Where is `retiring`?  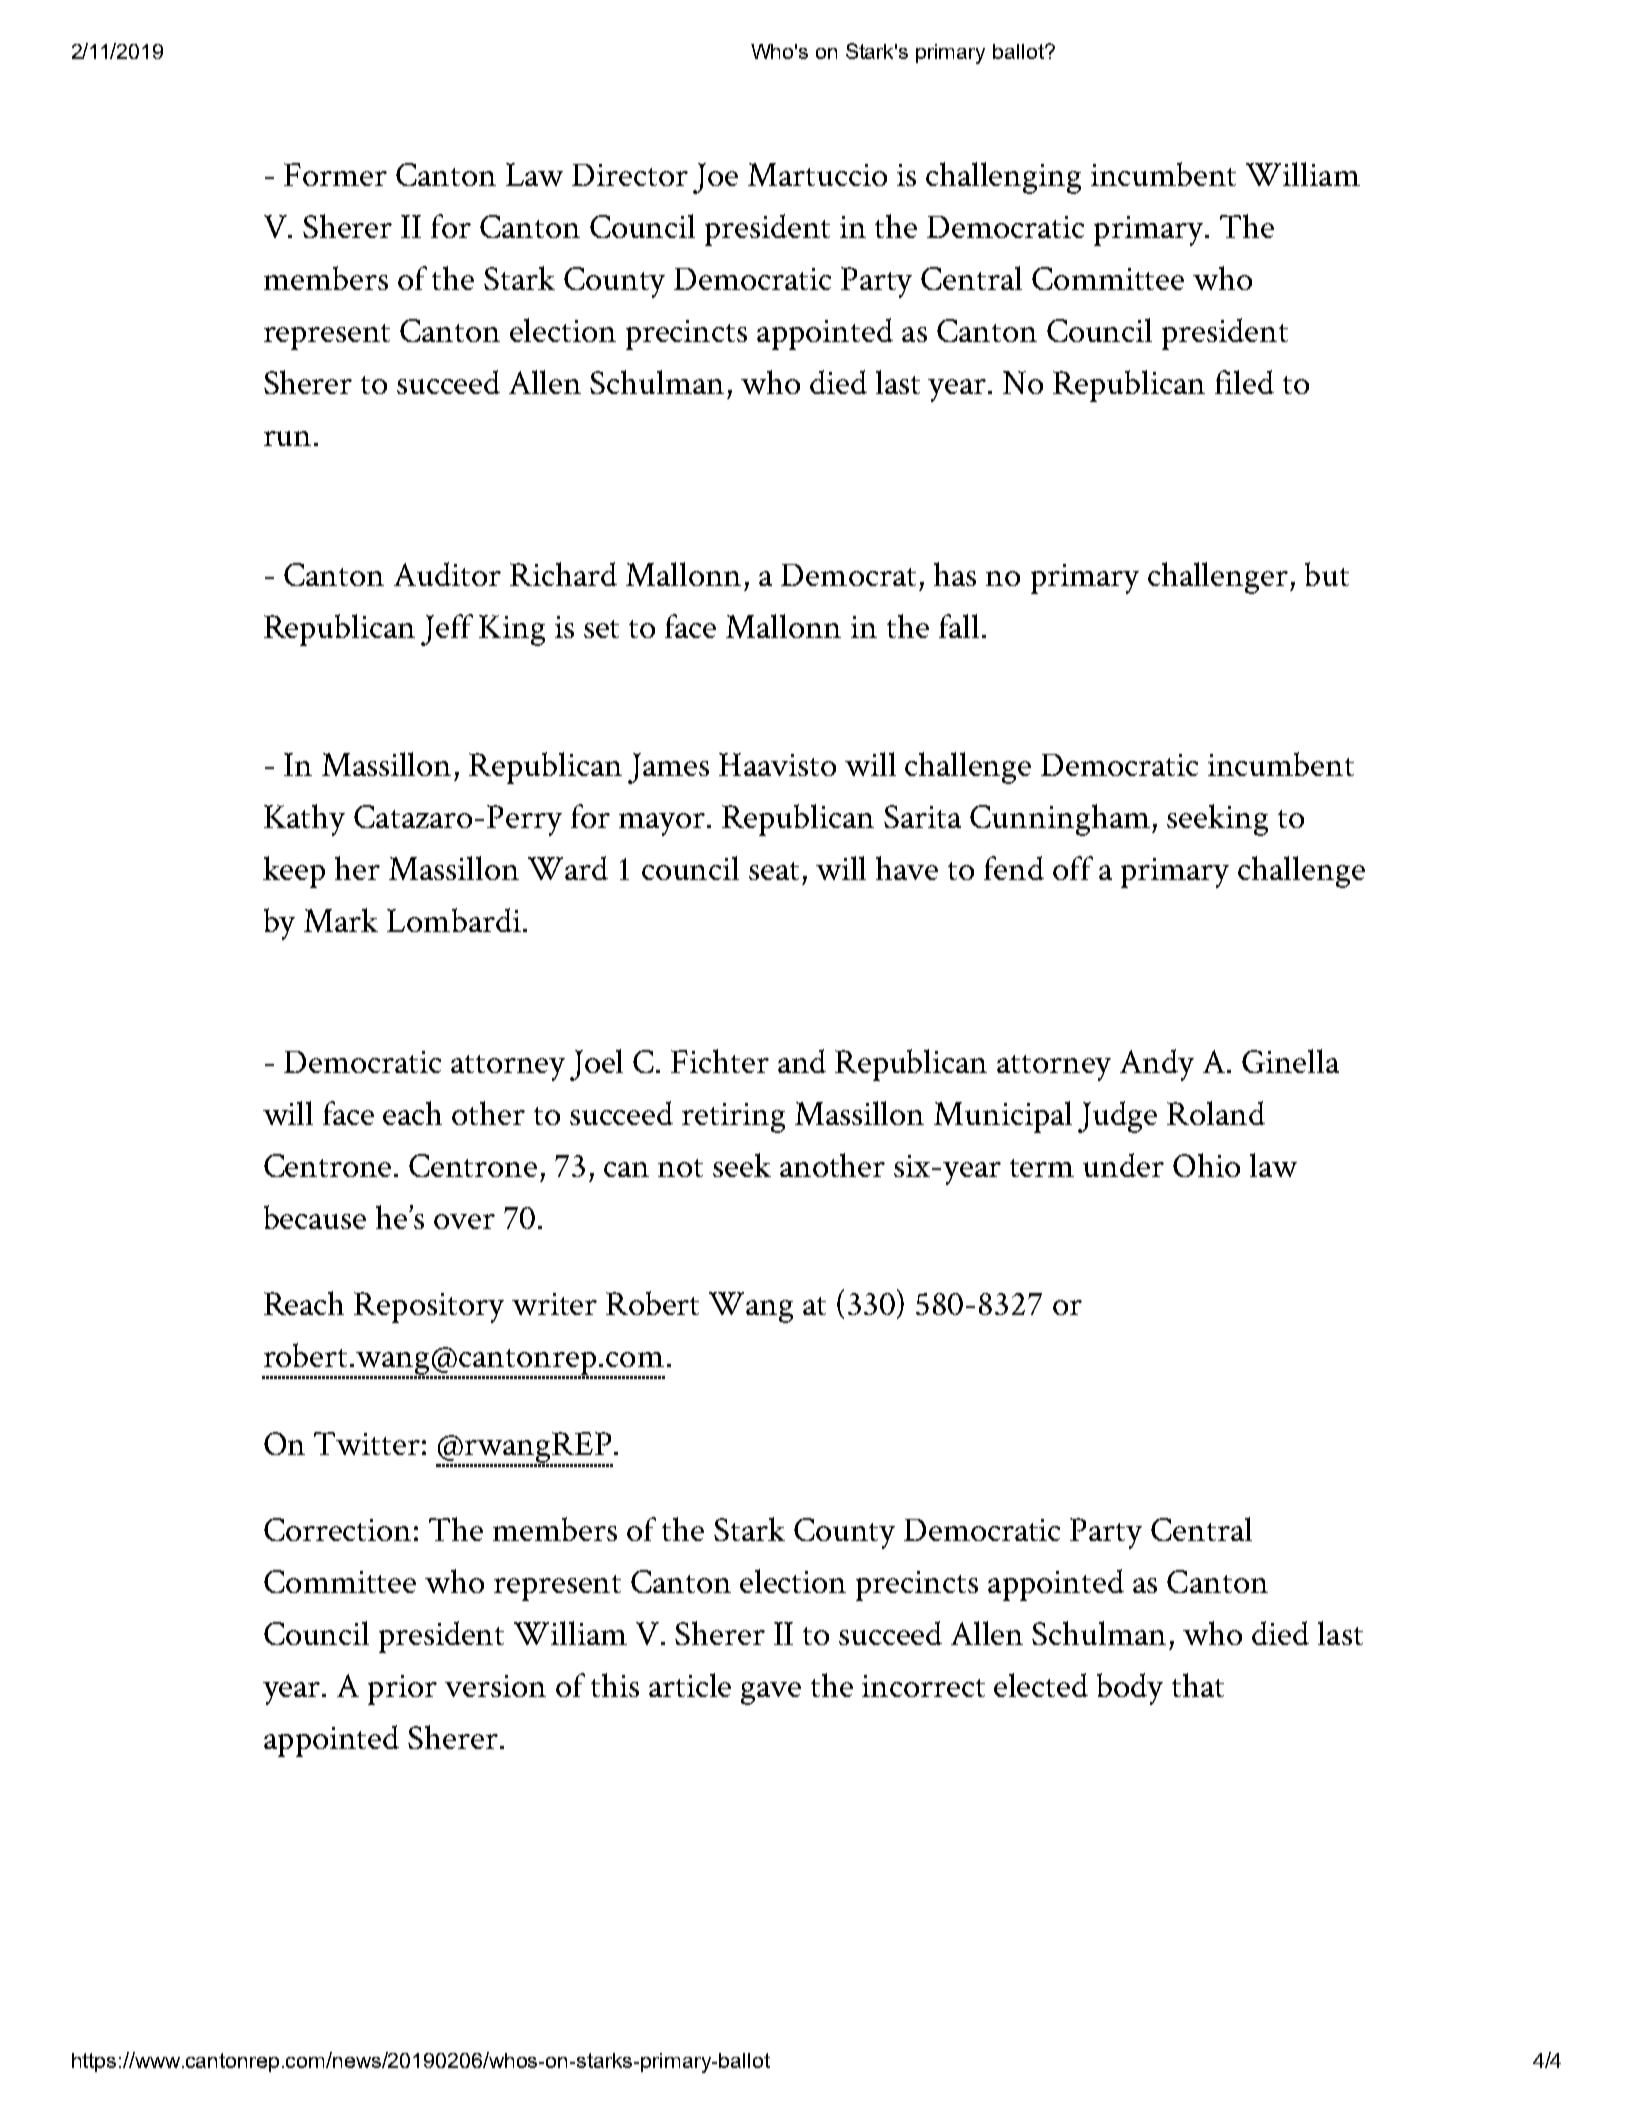
retiring is located at coordinates (733, 1118).
